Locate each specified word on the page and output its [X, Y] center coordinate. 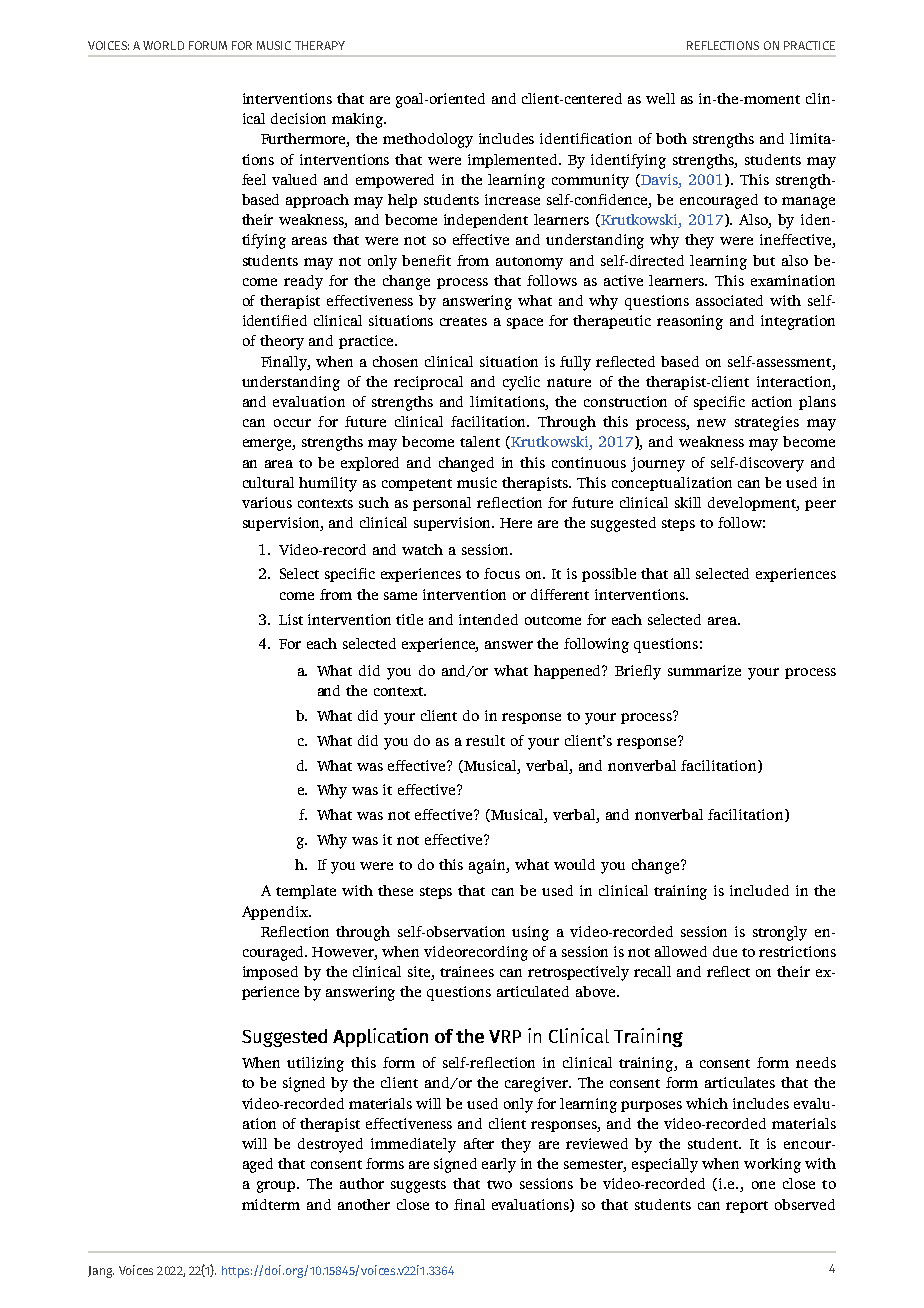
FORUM [208, 45]
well [660, 98]
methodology [428, 140]
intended [488, 619]
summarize [704, 670]
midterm [271, 1204]
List [291, 619]
